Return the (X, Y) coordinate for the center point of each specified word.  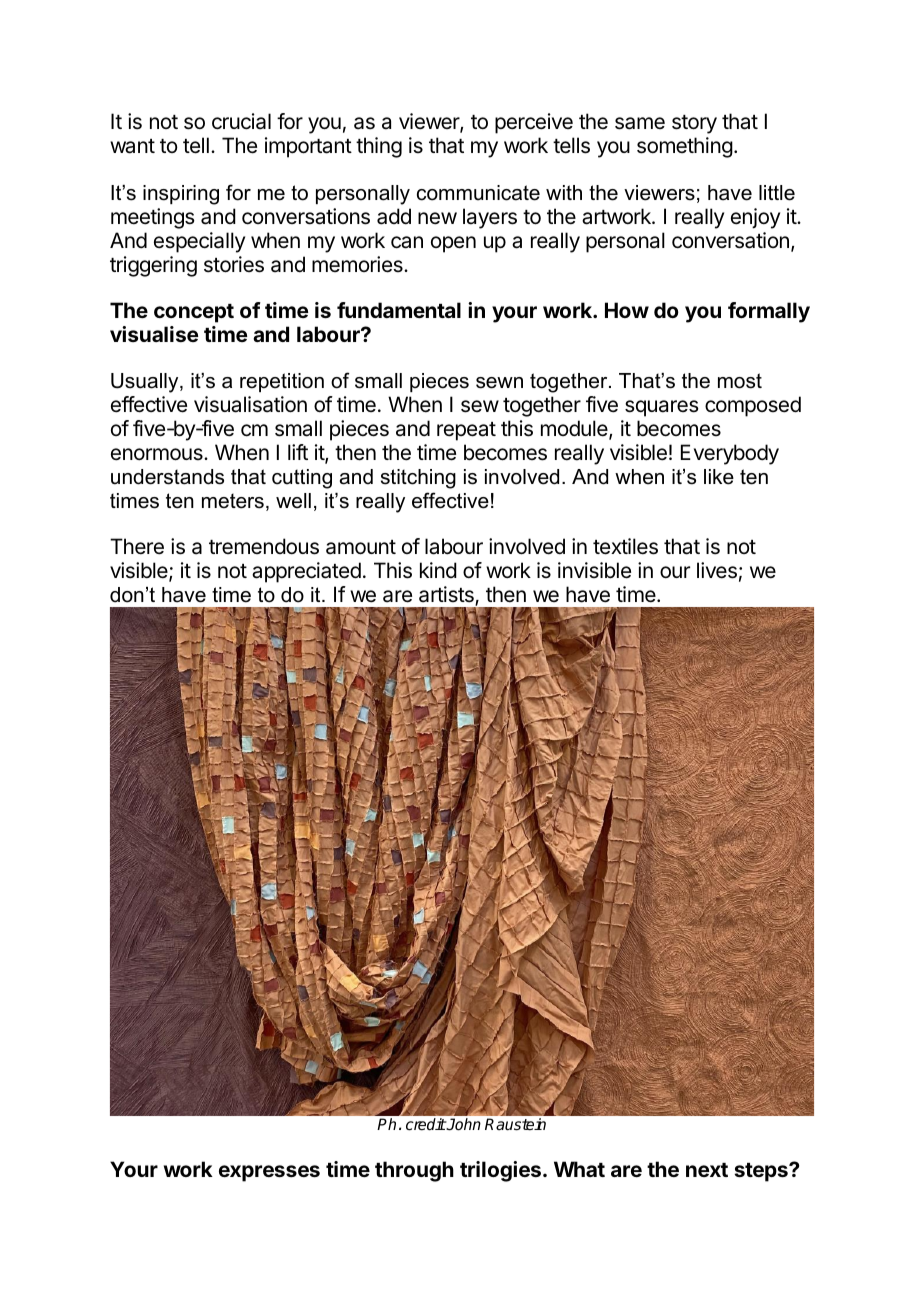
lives (717, 570)
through (414, 1171)
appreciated (306, 572)
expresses (269, 1173)
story (694, 124)
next (707, 1170)
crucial (241, 121)
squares (662, 408)
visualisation (250, 404)
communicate (478, 193)
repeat (466, 431)
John (463, 1124)
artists (447, 596)
